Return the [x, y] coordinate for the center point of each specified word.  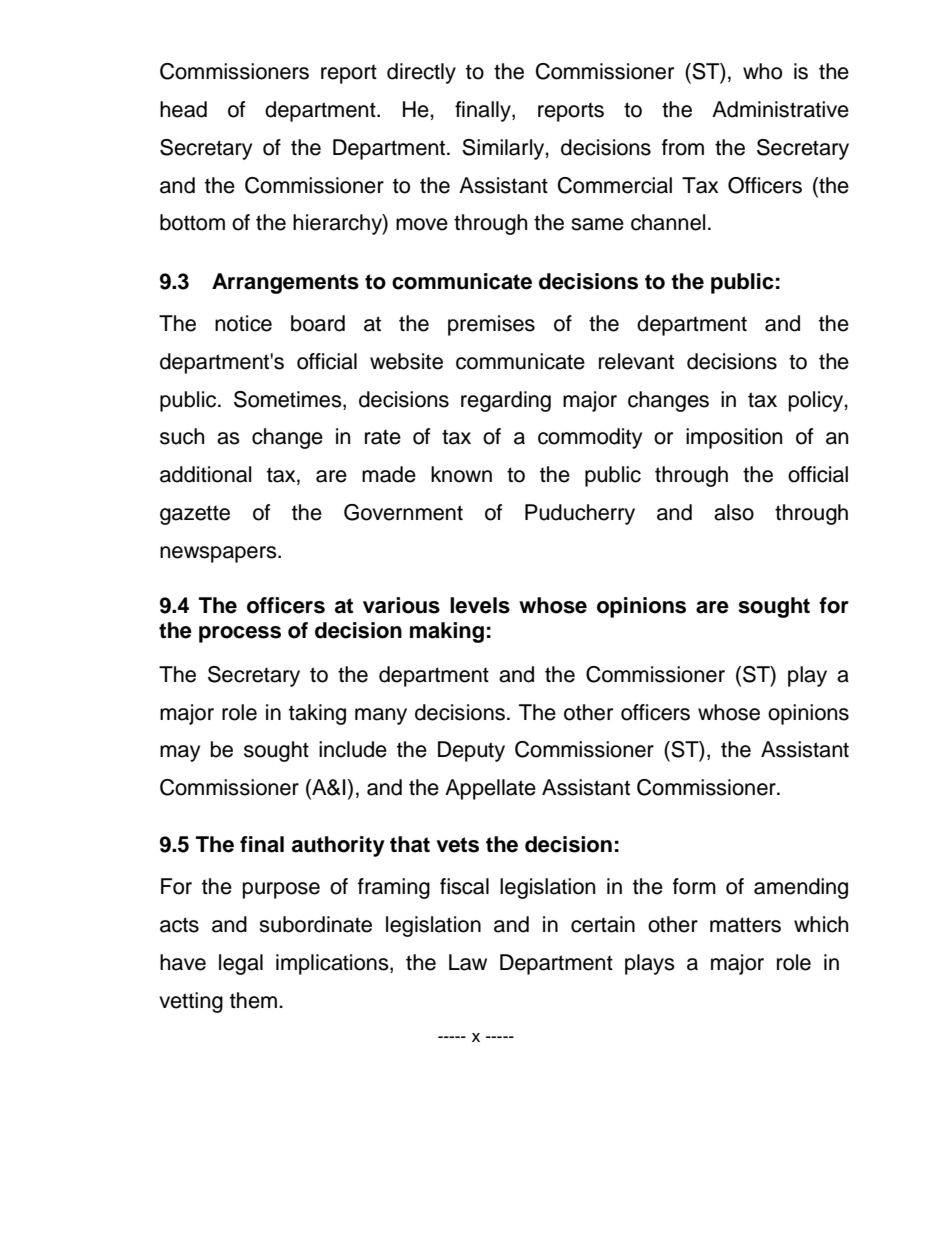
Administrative [780, 109]
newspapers [219, 554]
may [180, 753]
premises [491, 325]
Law [468, 962]
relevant [636, 361]
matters [745, 925]
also [734, 512]
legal [241, 964]
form [694, 886]
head [183, 109]
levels [480, 605]
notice [243, 323]
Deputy [471, 751]
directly [421, 73]
